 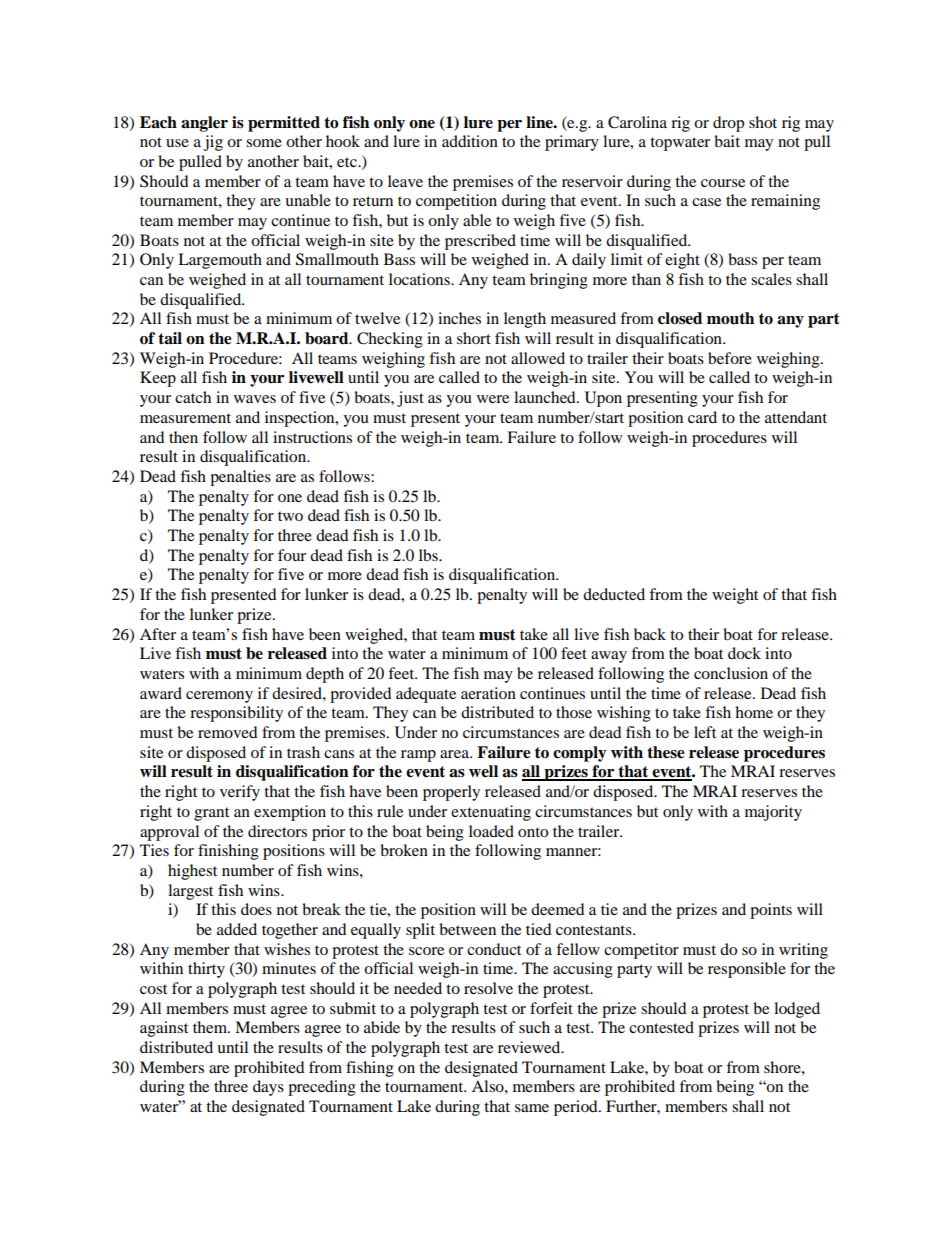 I want to click on drop, so click(x=728, y=124).
